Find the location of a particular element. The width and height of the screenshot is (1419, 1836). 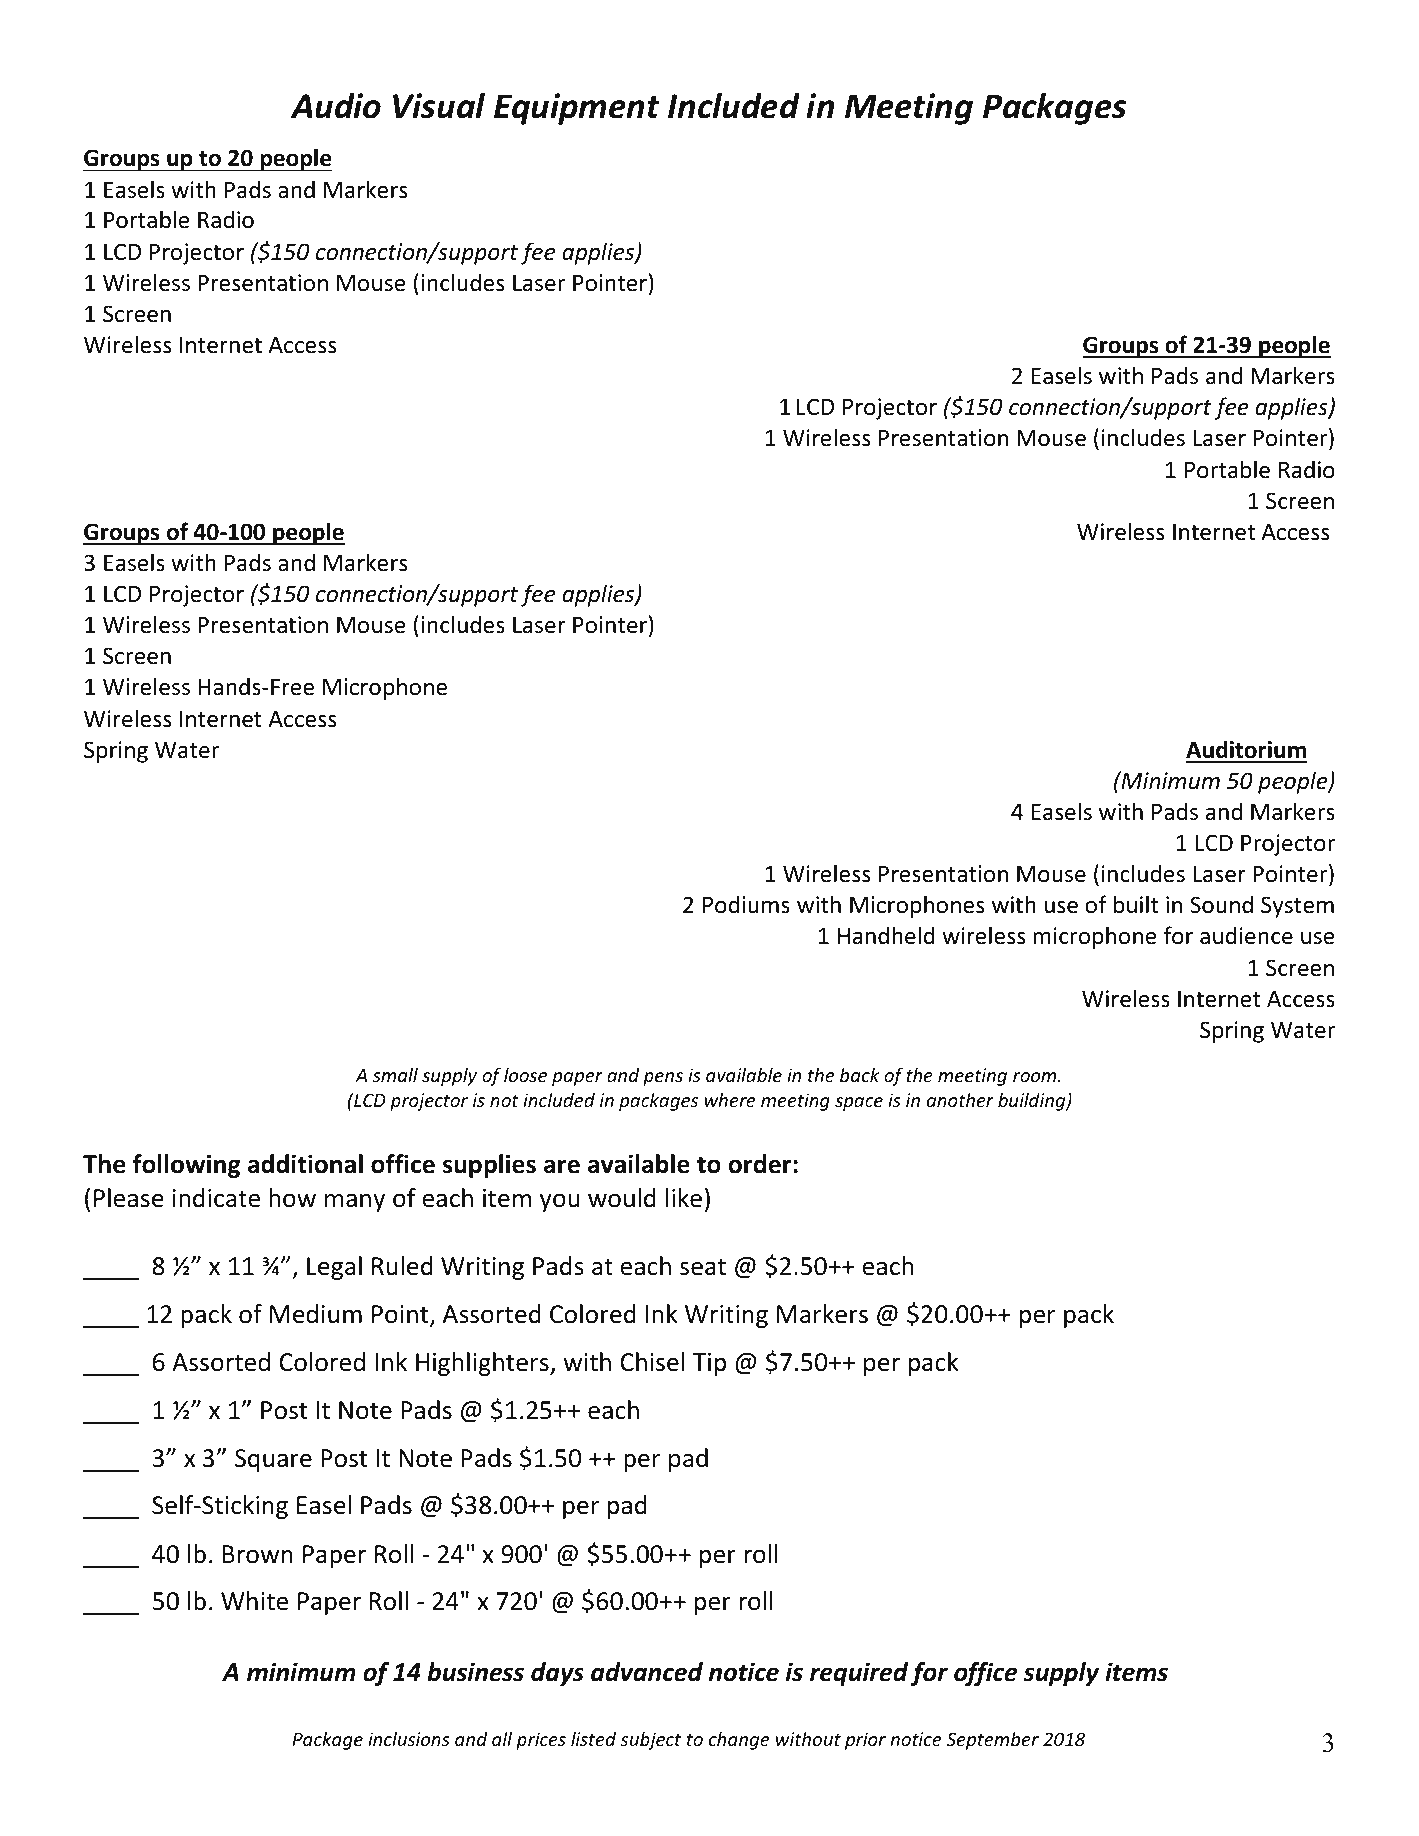

Visual is located at coordinates (439, 106).
